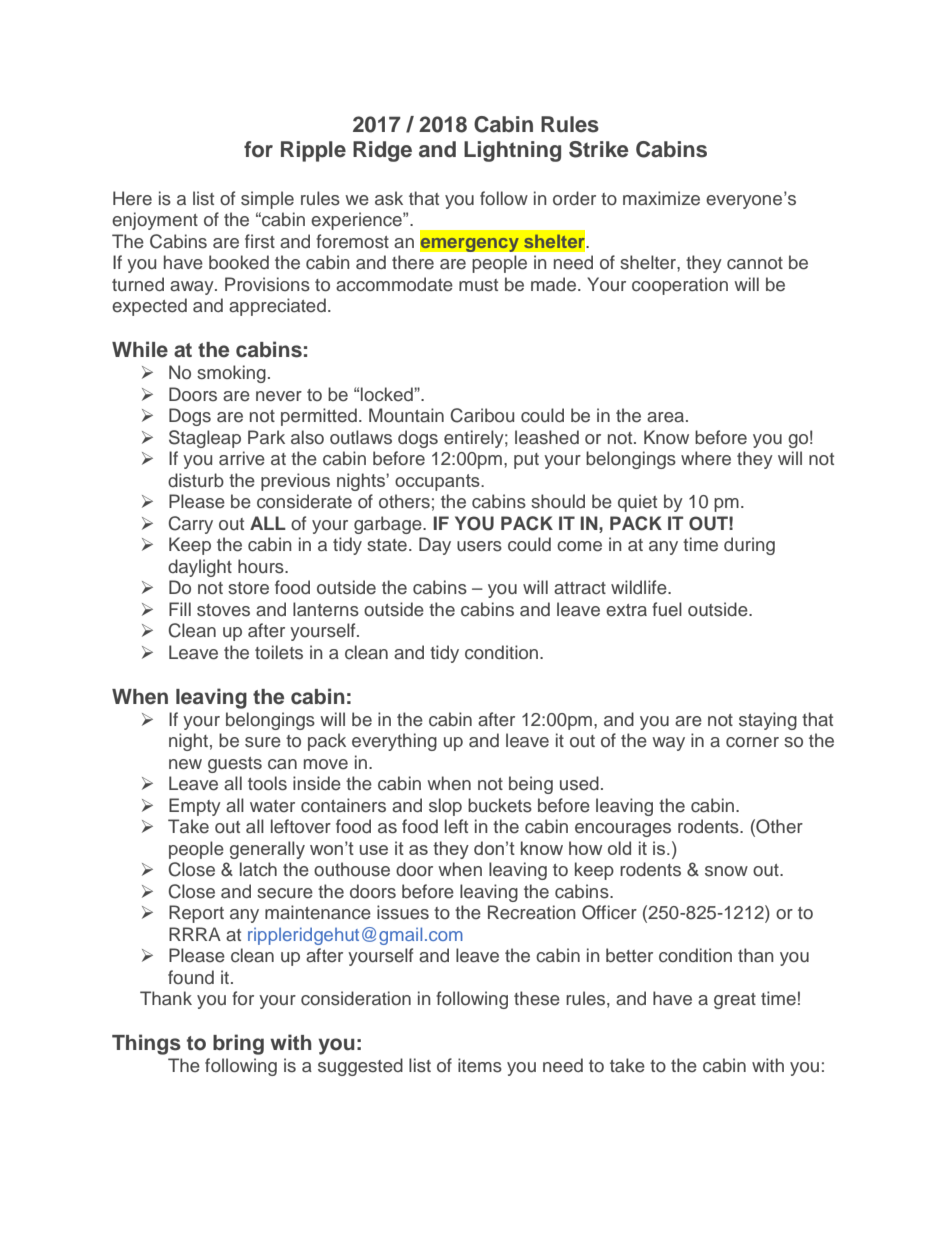  Describe the element at coordinates (661, 198) in the image. I see `maximize` at that location.
